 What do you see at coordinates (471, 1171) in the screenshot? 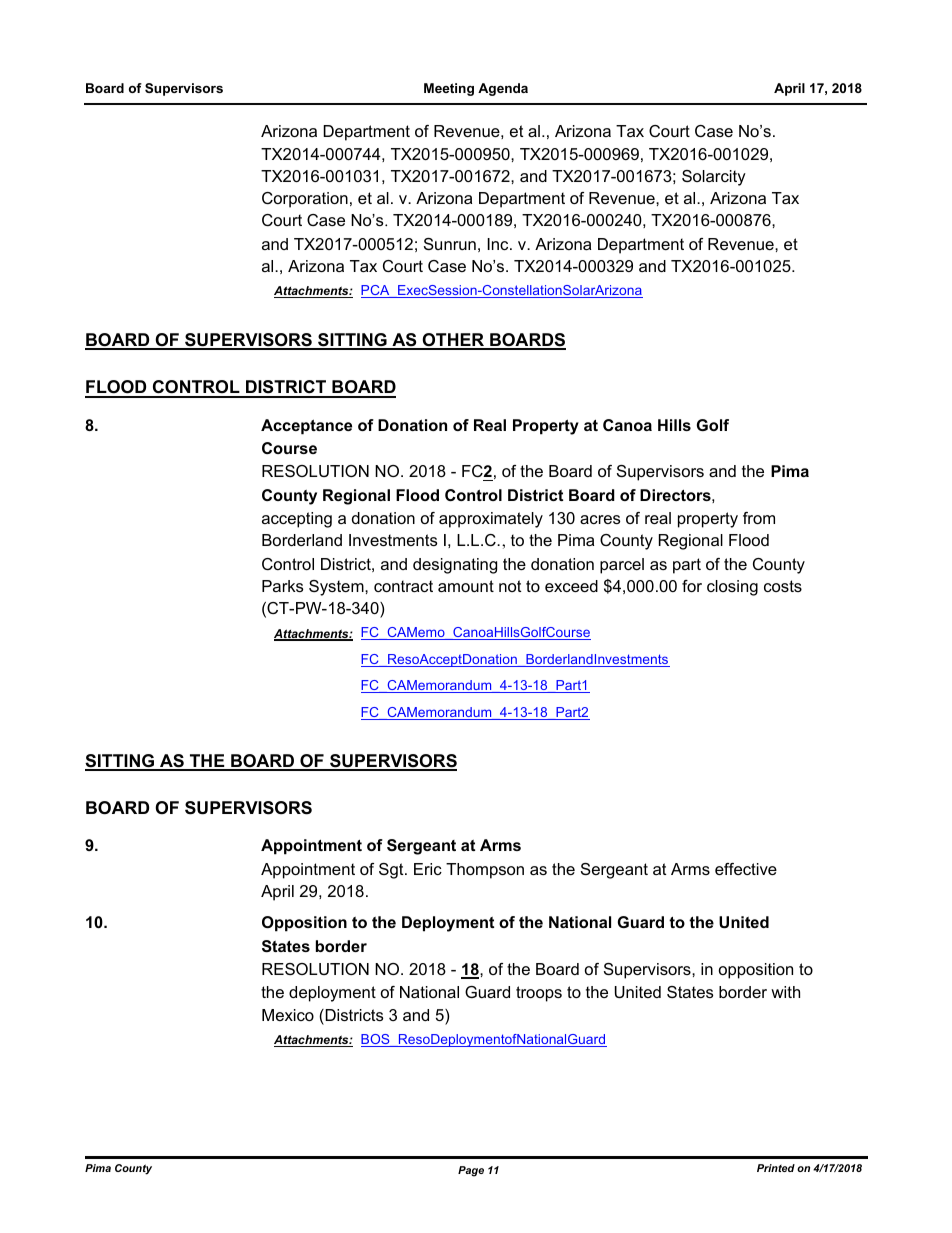
I see `Page` at bounding box center [471, 1171].
